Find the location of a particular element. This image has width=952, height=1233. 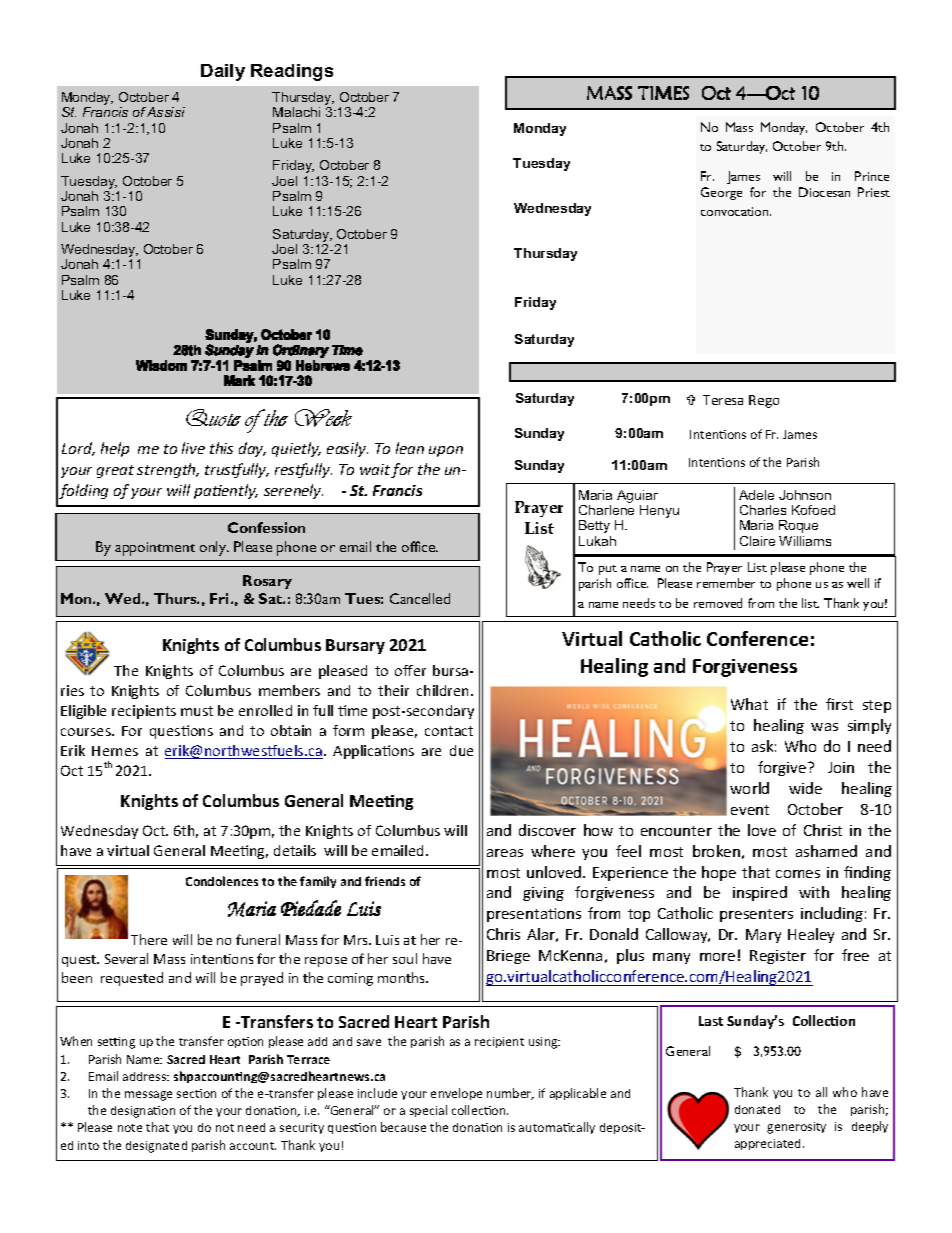

live is located at coordinates (193, 448).
